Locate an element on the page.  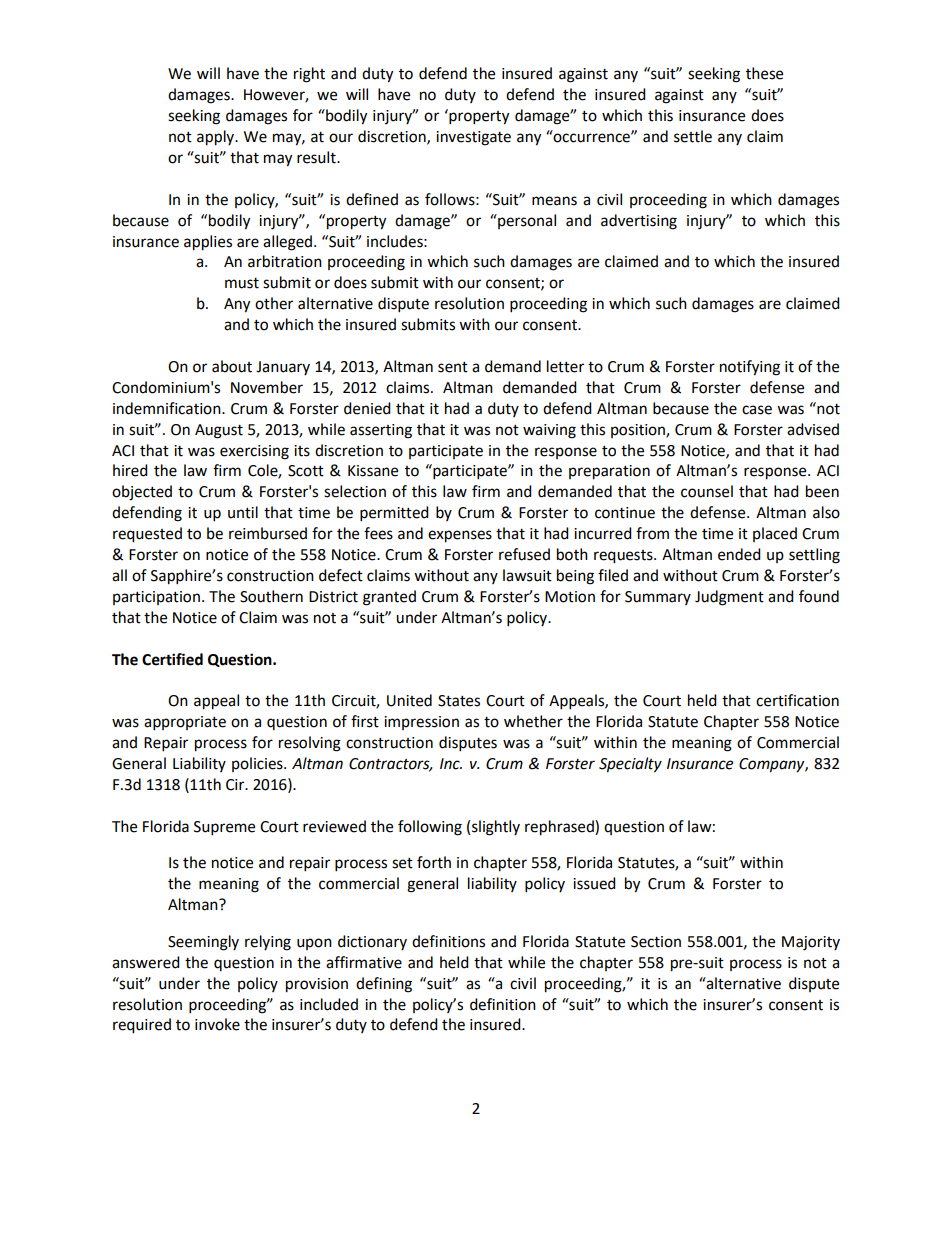
Specialty is located at coordinates (630, 765).
